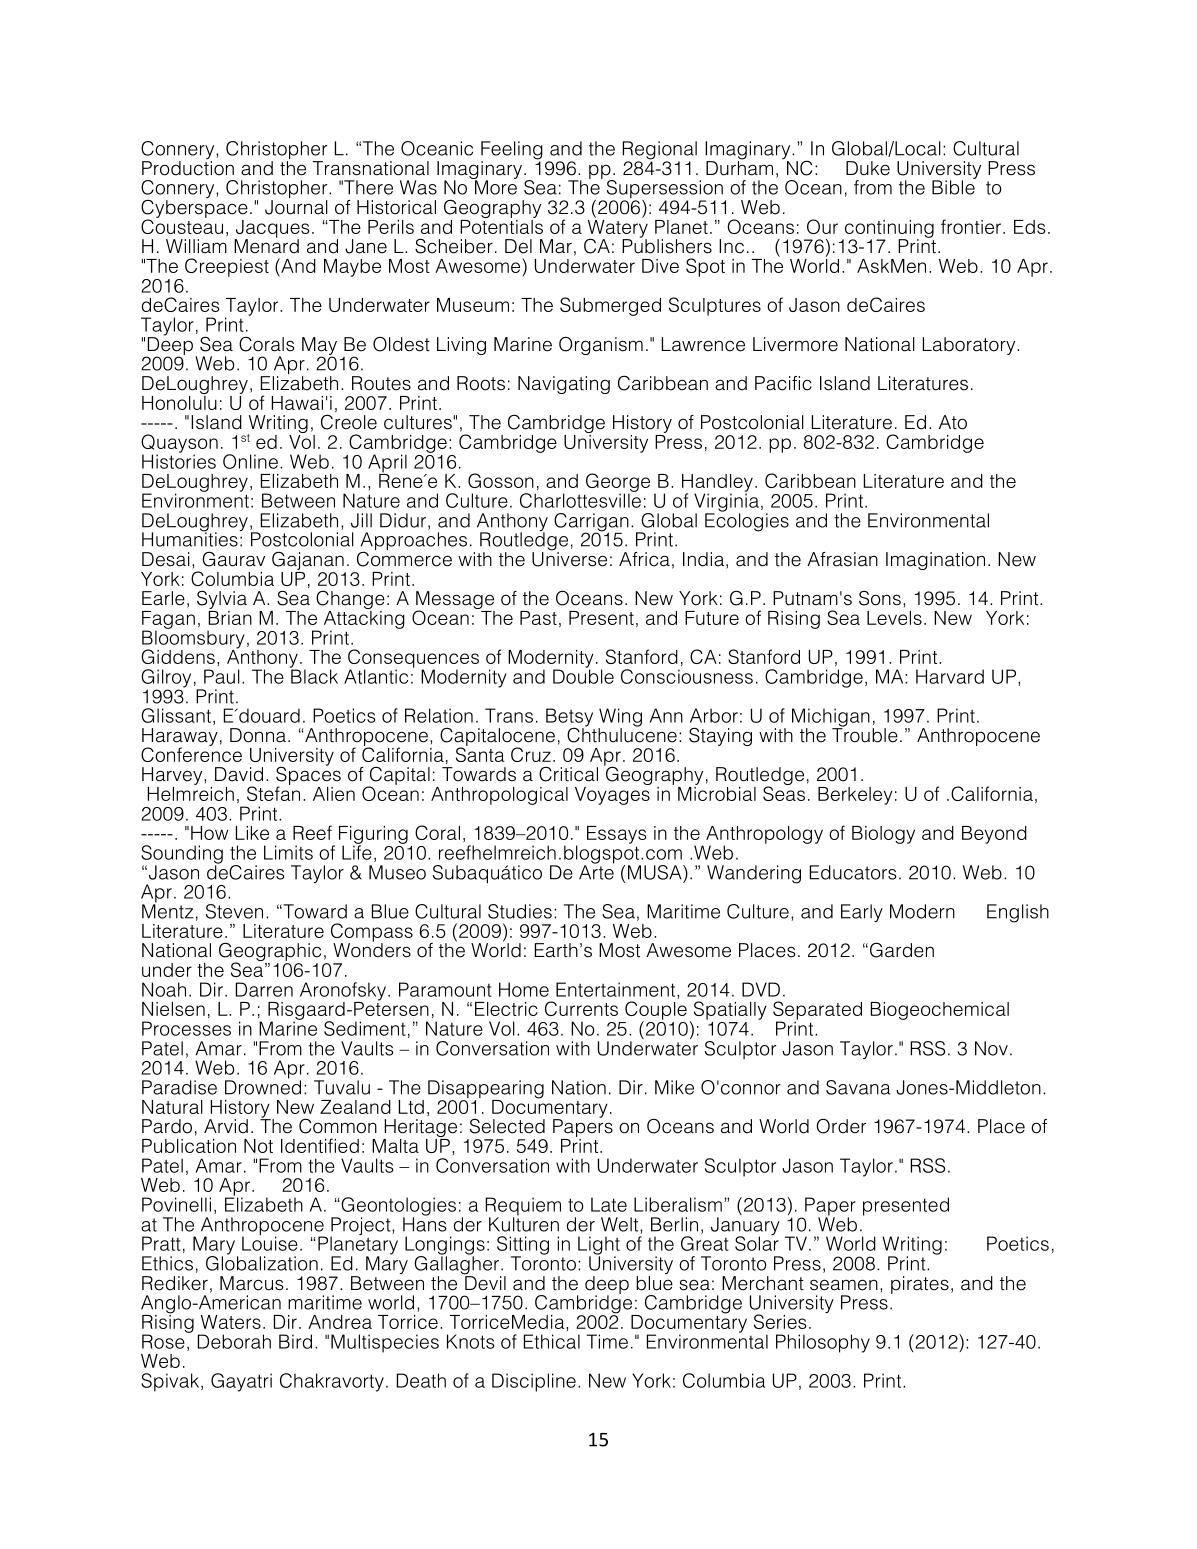  What do you see at coordinates (954, 186) in the screenshot?
I see `Bible` at bounding box center [954, 186].
